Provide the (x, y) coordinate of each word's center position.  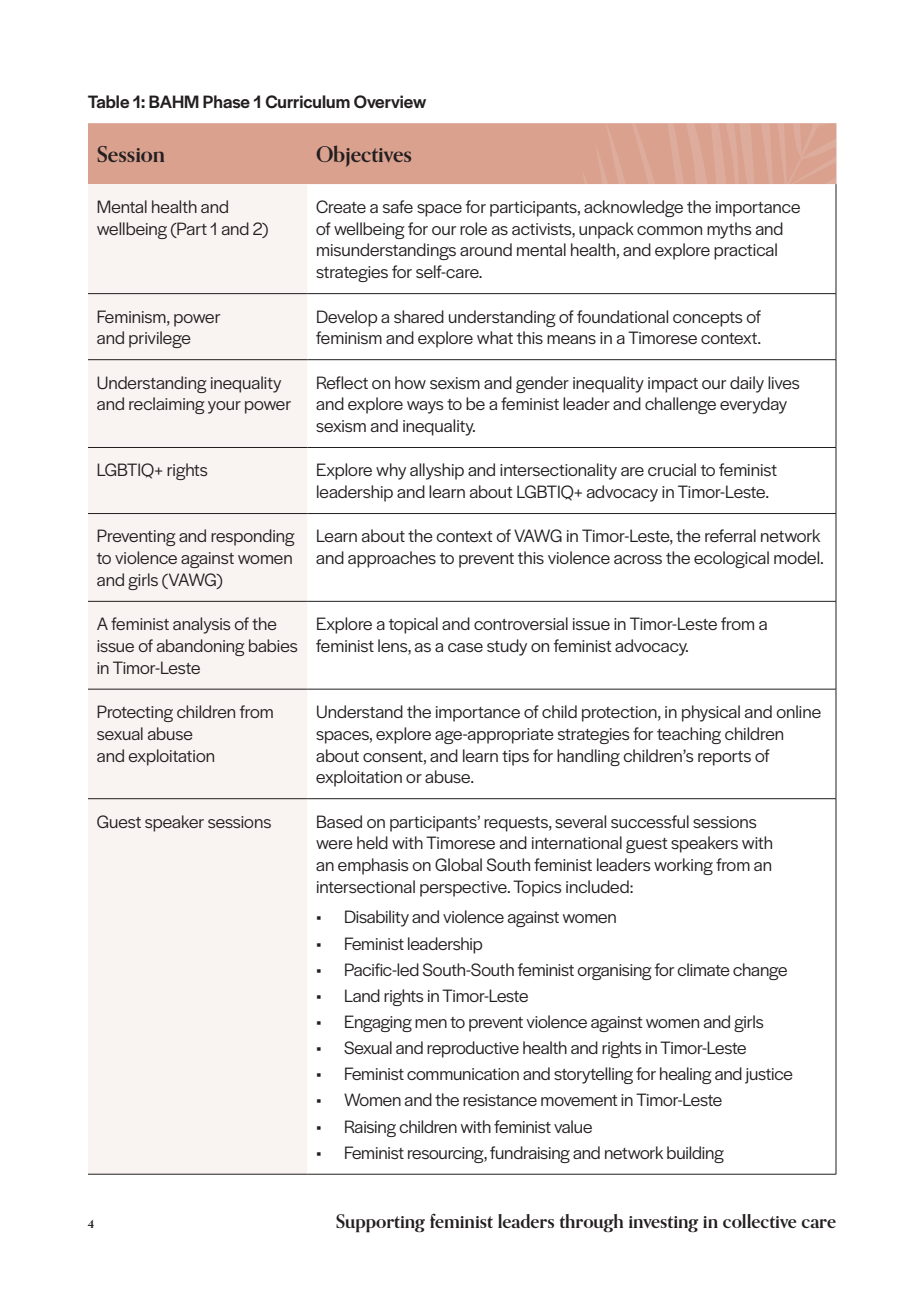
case (465, 647)
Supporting (380, 1223)
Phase (226, 102)
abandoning (201, 647)
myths (729, 230)
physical (711, 713)
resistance (500, 1100)
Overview (390, 102)
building (695, 1154)
